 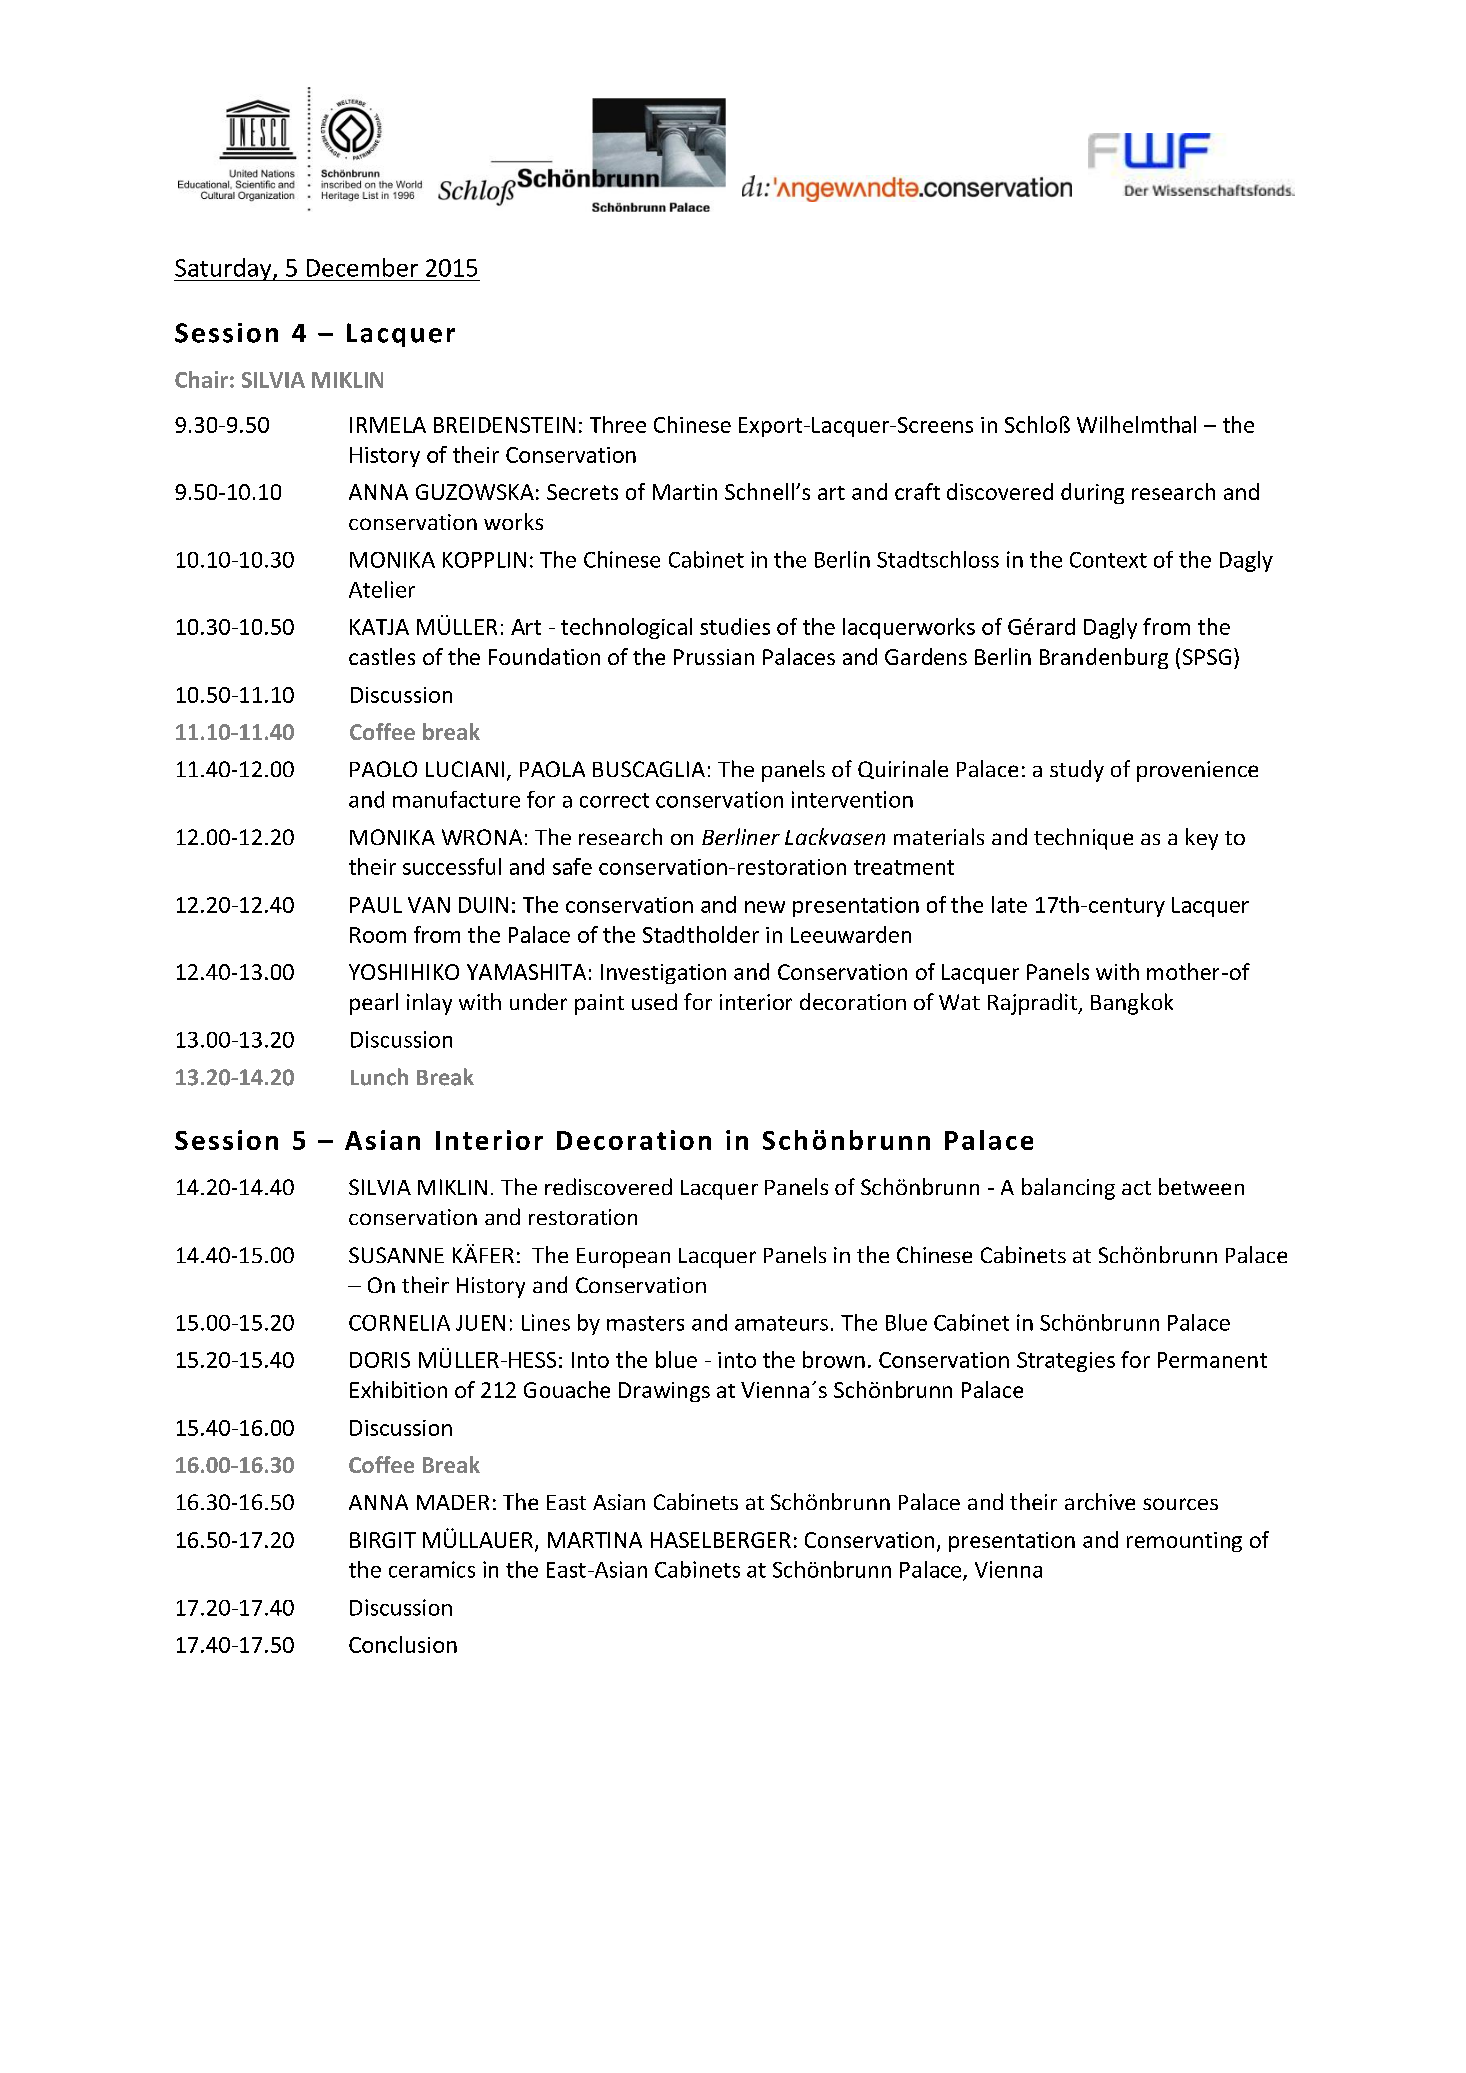 I want to click on Three, so click(x=618, y=424).
